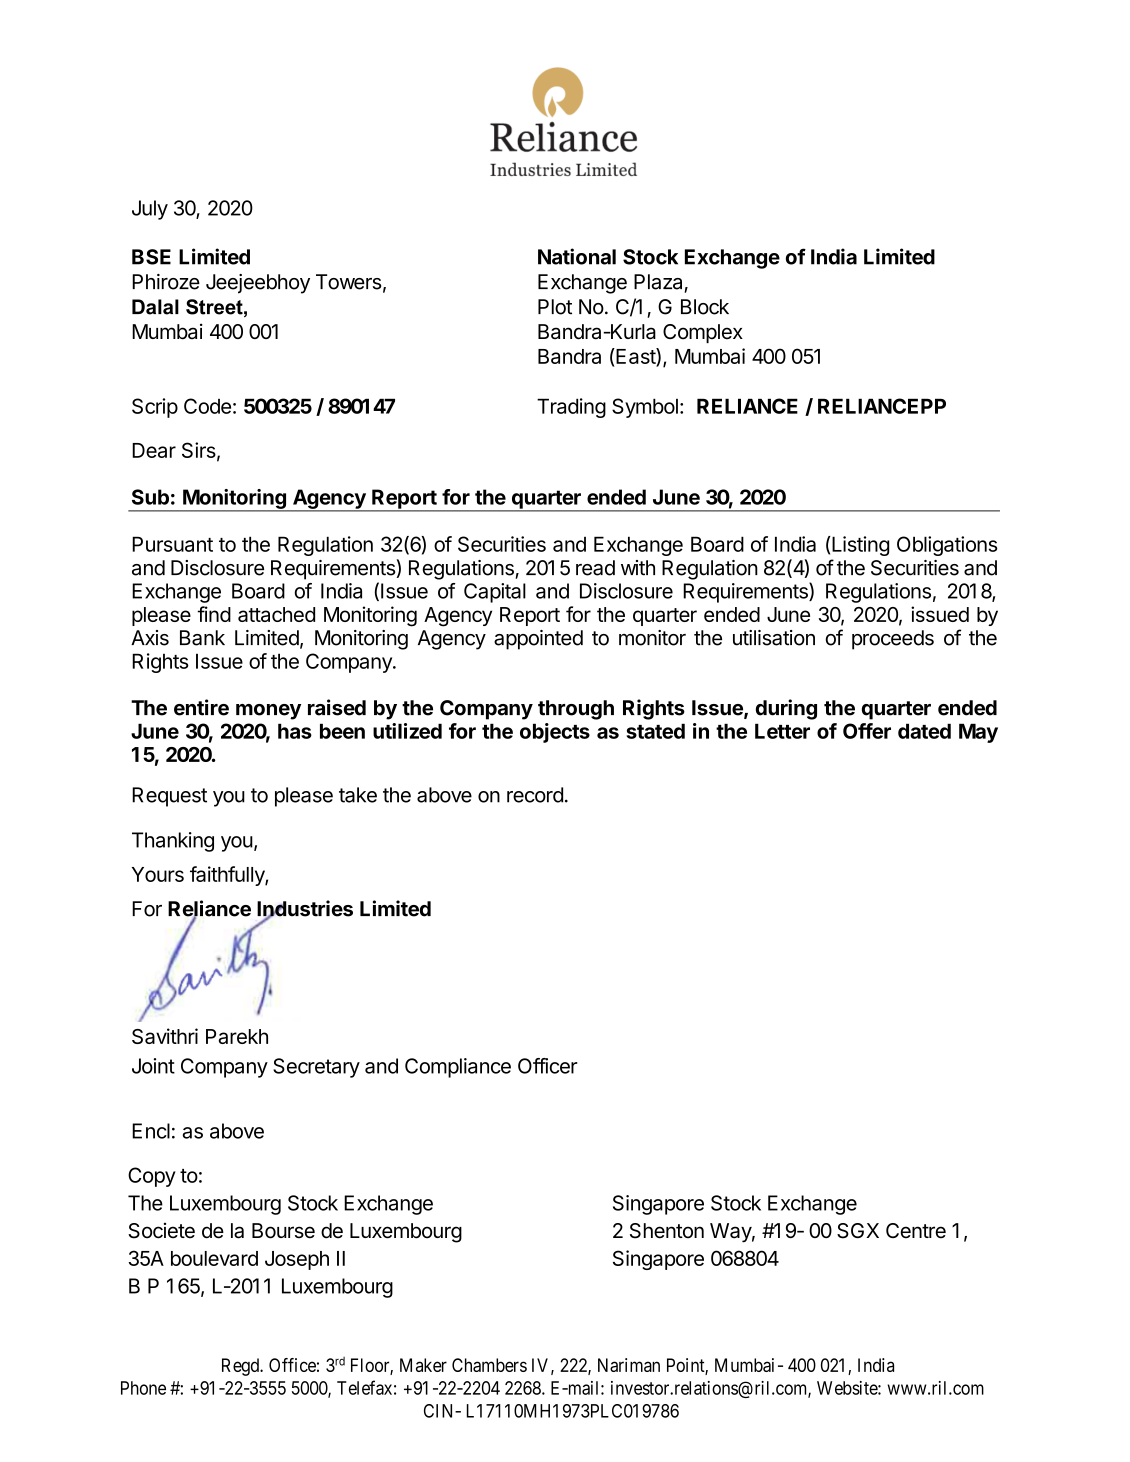 The height and width of the image is (1462, 1130). I want to click on Phone, so click(143, 1388).
